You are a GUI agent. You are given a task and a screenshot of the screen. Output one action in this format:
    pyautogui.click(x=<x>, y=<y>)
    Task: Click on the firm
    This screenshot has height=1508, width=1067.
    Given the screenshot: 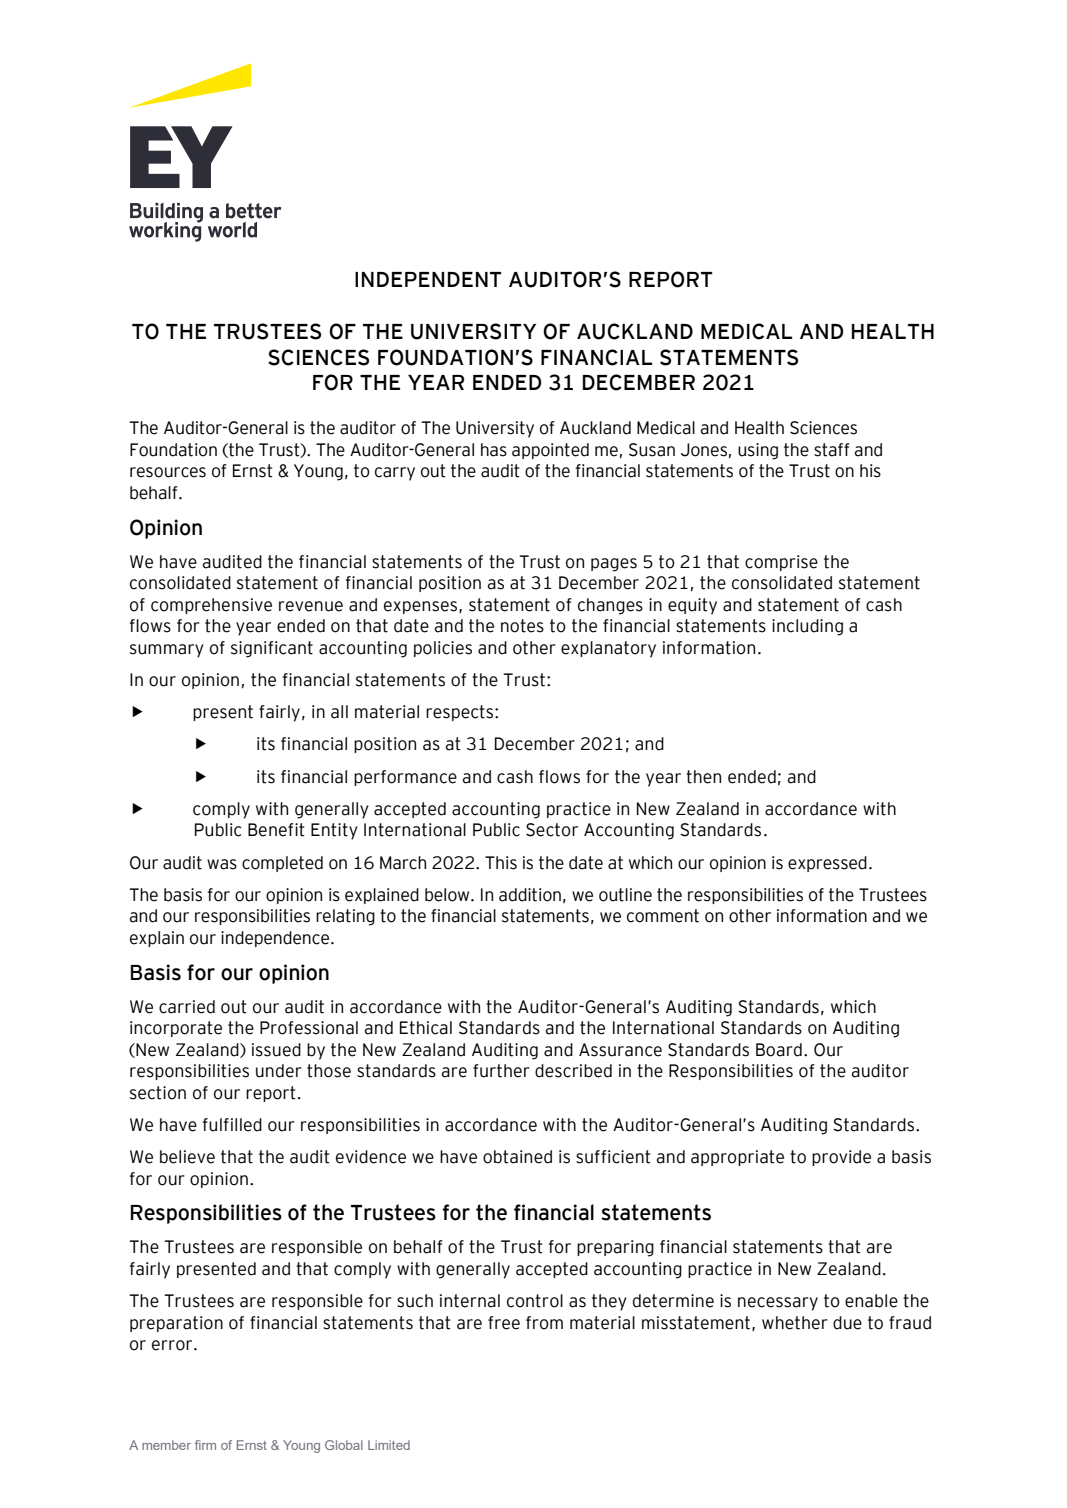 What is the action you would take?
    pyautogui.click(x=205, y=1445)
